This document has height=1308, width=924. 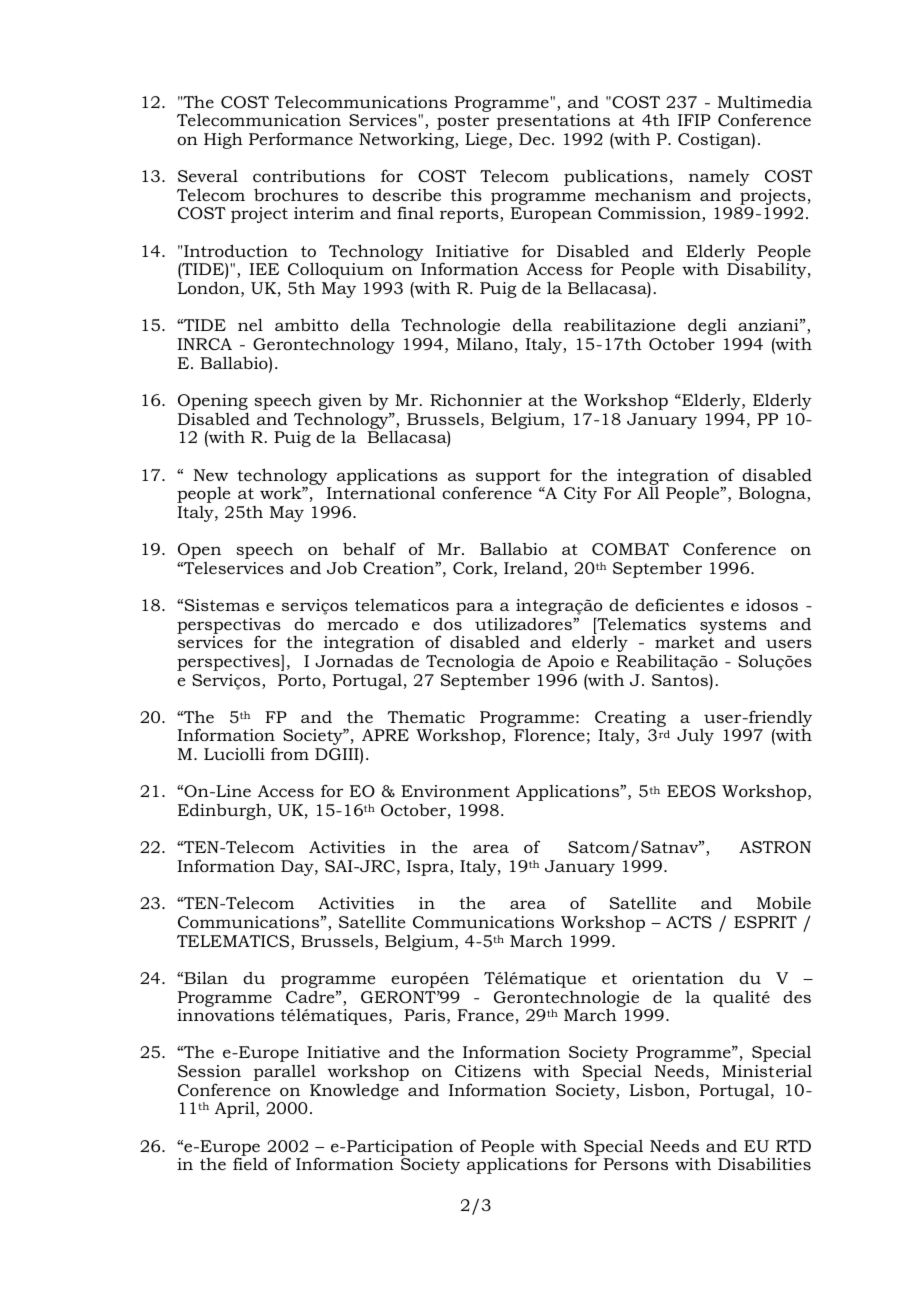 I want to click on systems, so click(x=733, y=627).
